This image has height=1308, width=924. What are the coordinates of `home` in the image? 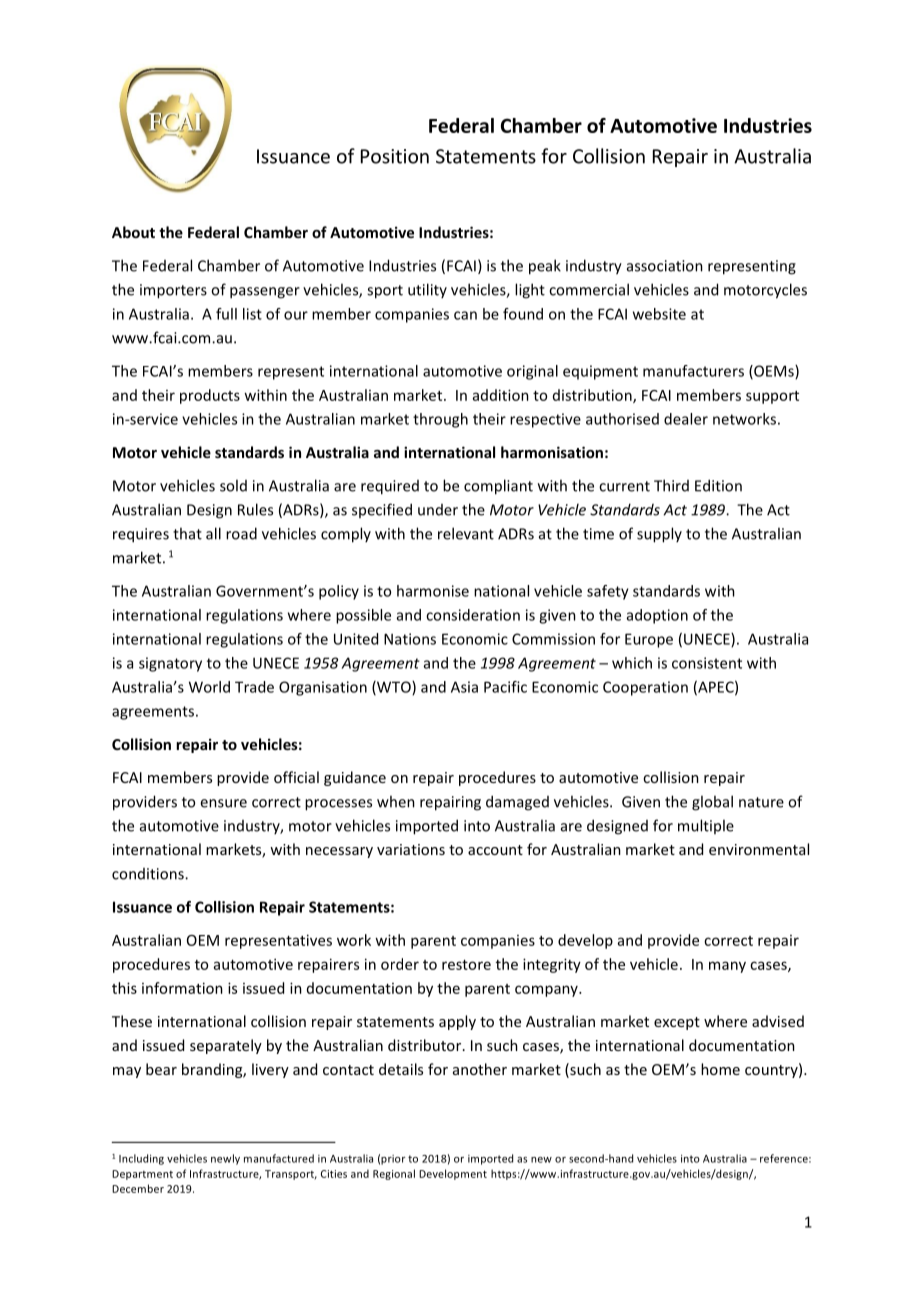 It's located at (720, 1069).
